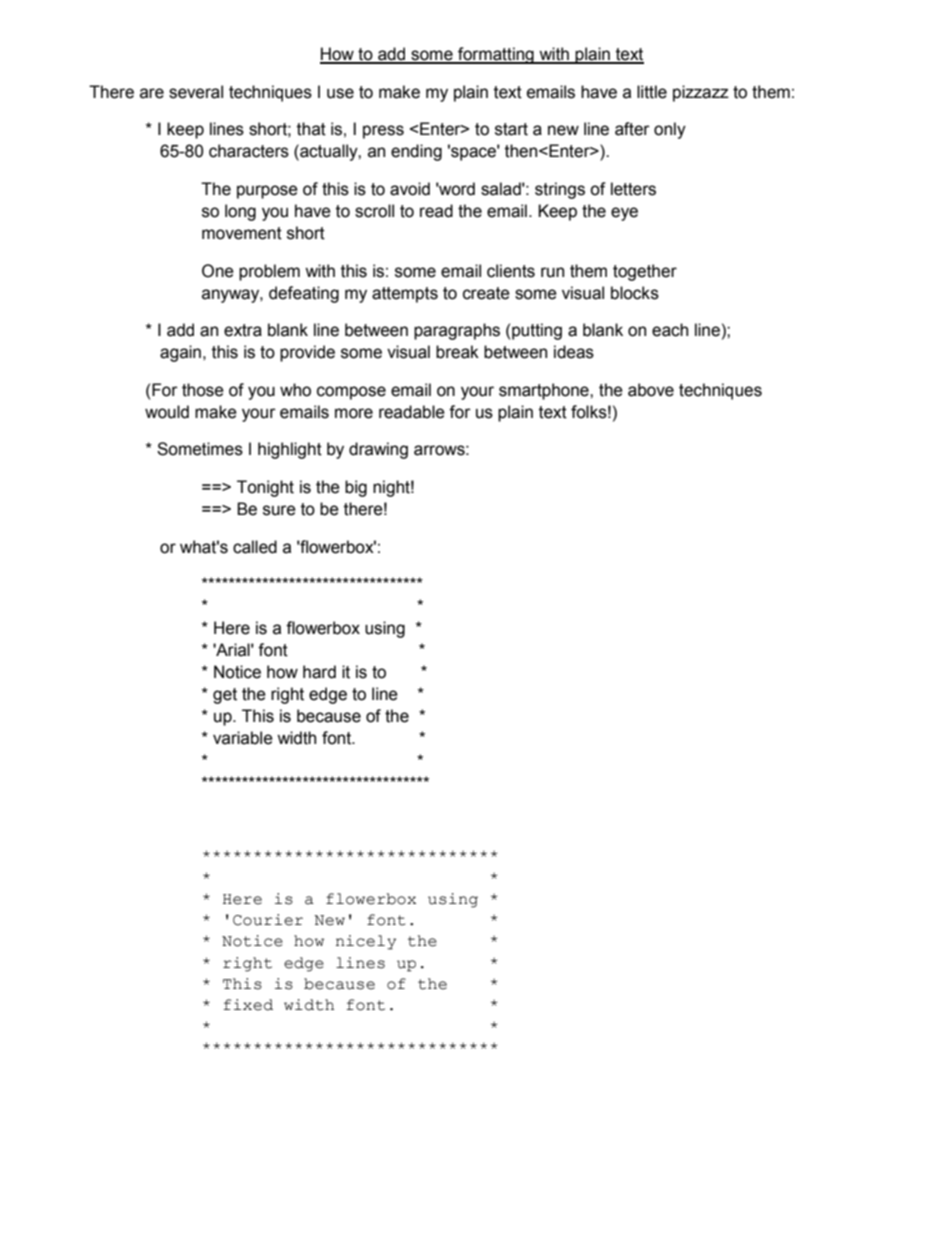 This screenshot has height=1233, width=952. I want to click on big, so click(356, 488).
